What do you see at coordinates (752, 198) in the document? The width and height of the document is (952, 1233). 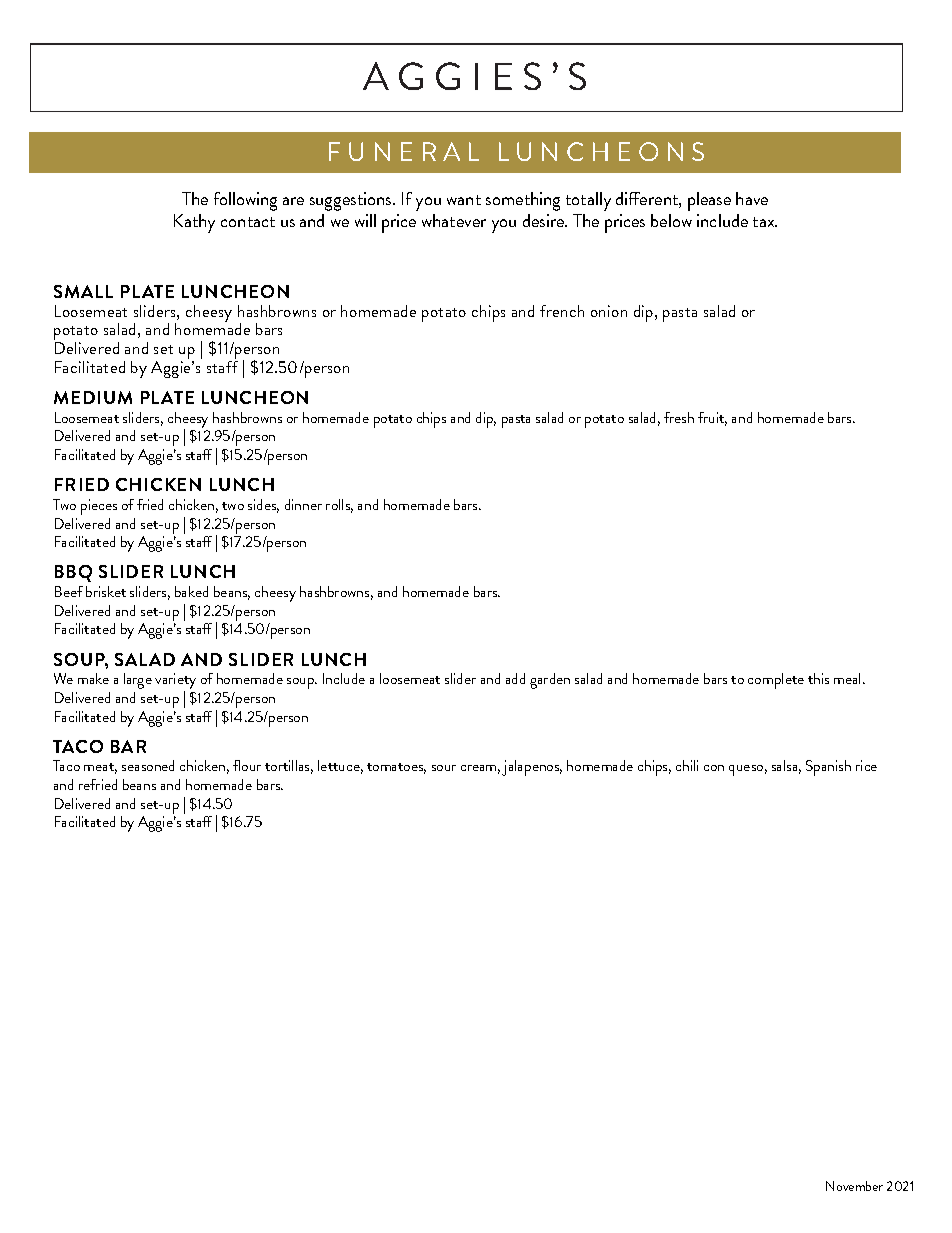 I see `have` at bounding box center [752, 198].
